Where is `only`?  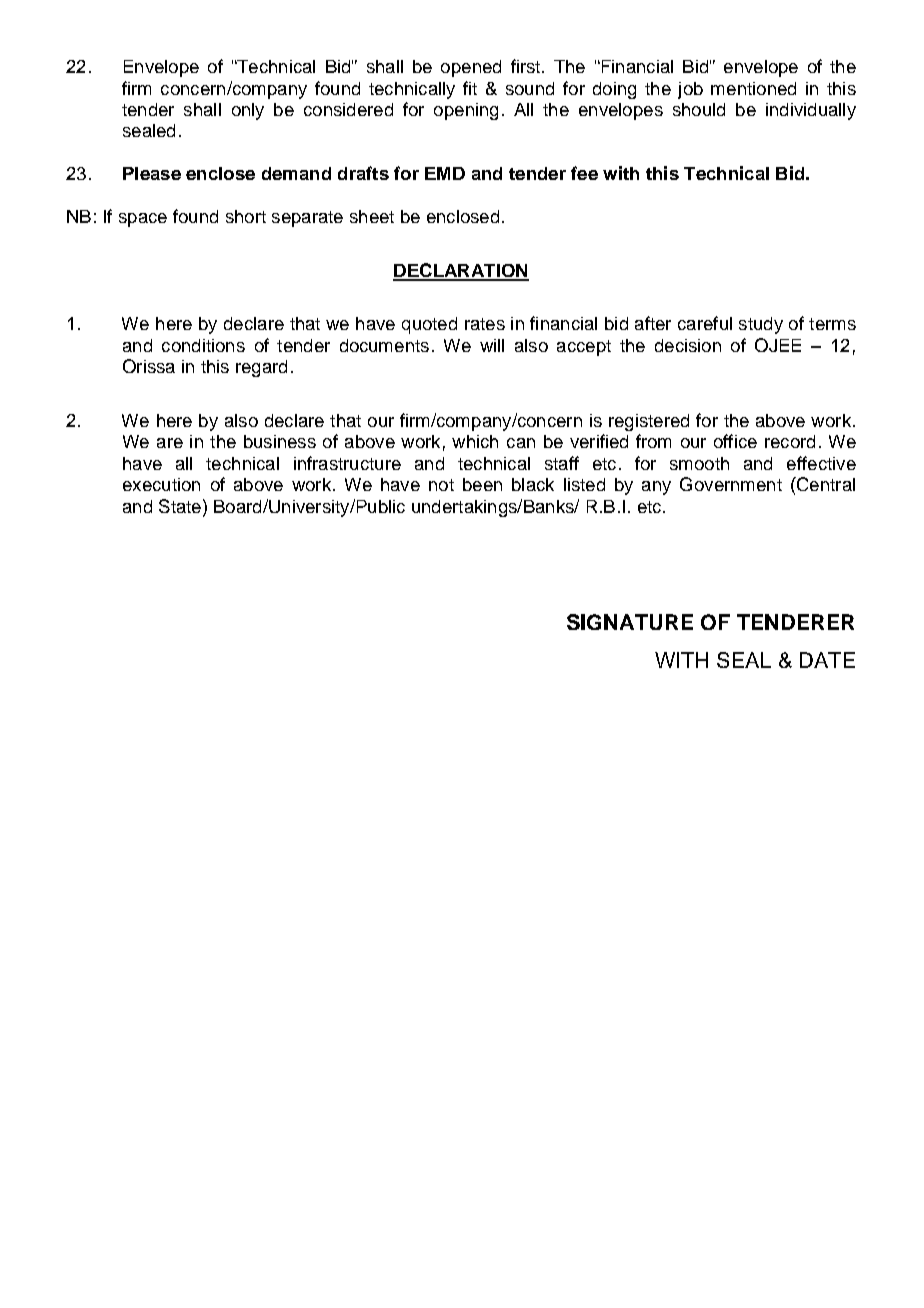 only is located at coordinates (248, 111).
